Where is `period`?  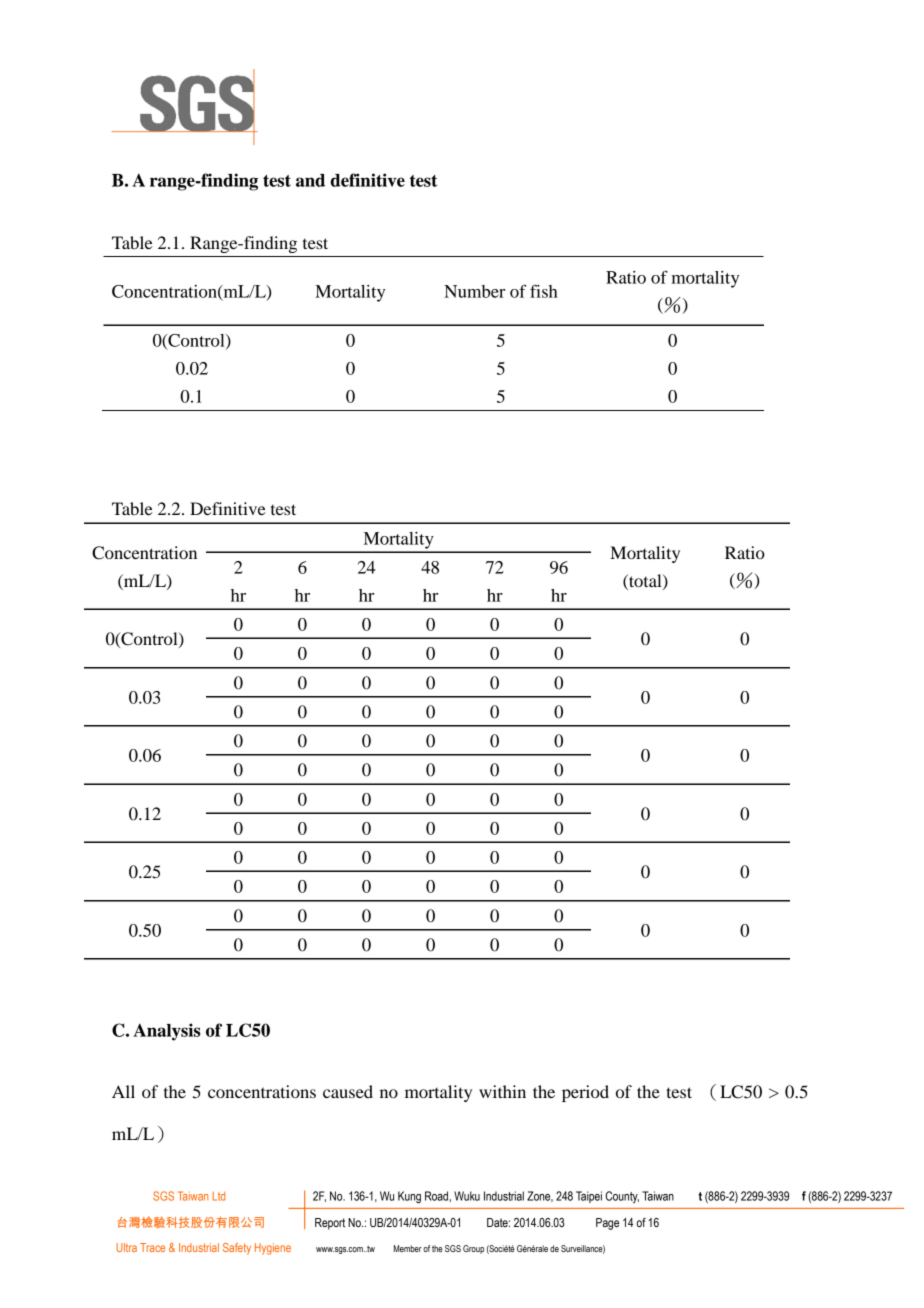
period is located at coordinates (585, 1093).
